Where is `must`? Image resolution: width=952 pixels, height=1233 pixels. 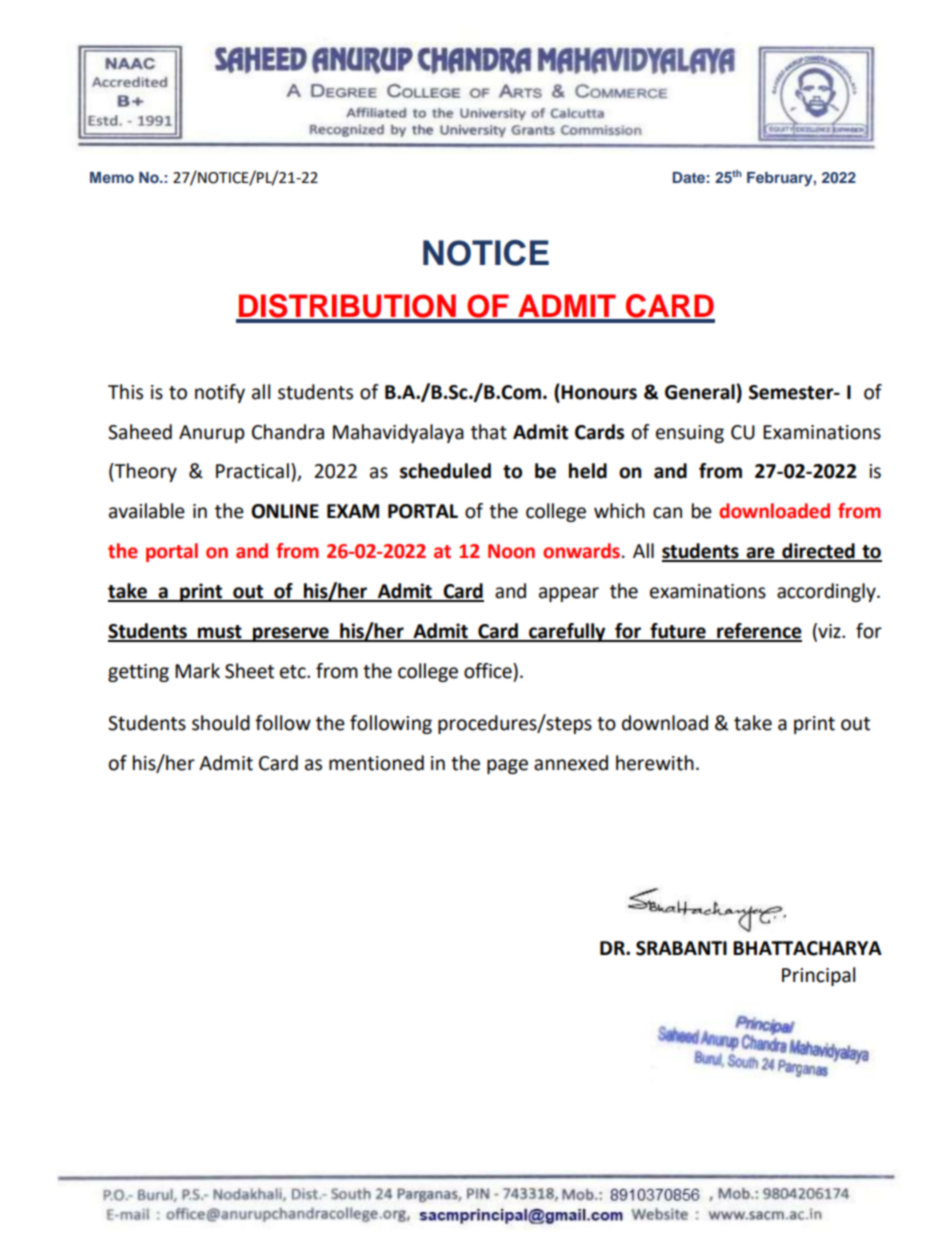 must is located at coordinates (220, 633).
